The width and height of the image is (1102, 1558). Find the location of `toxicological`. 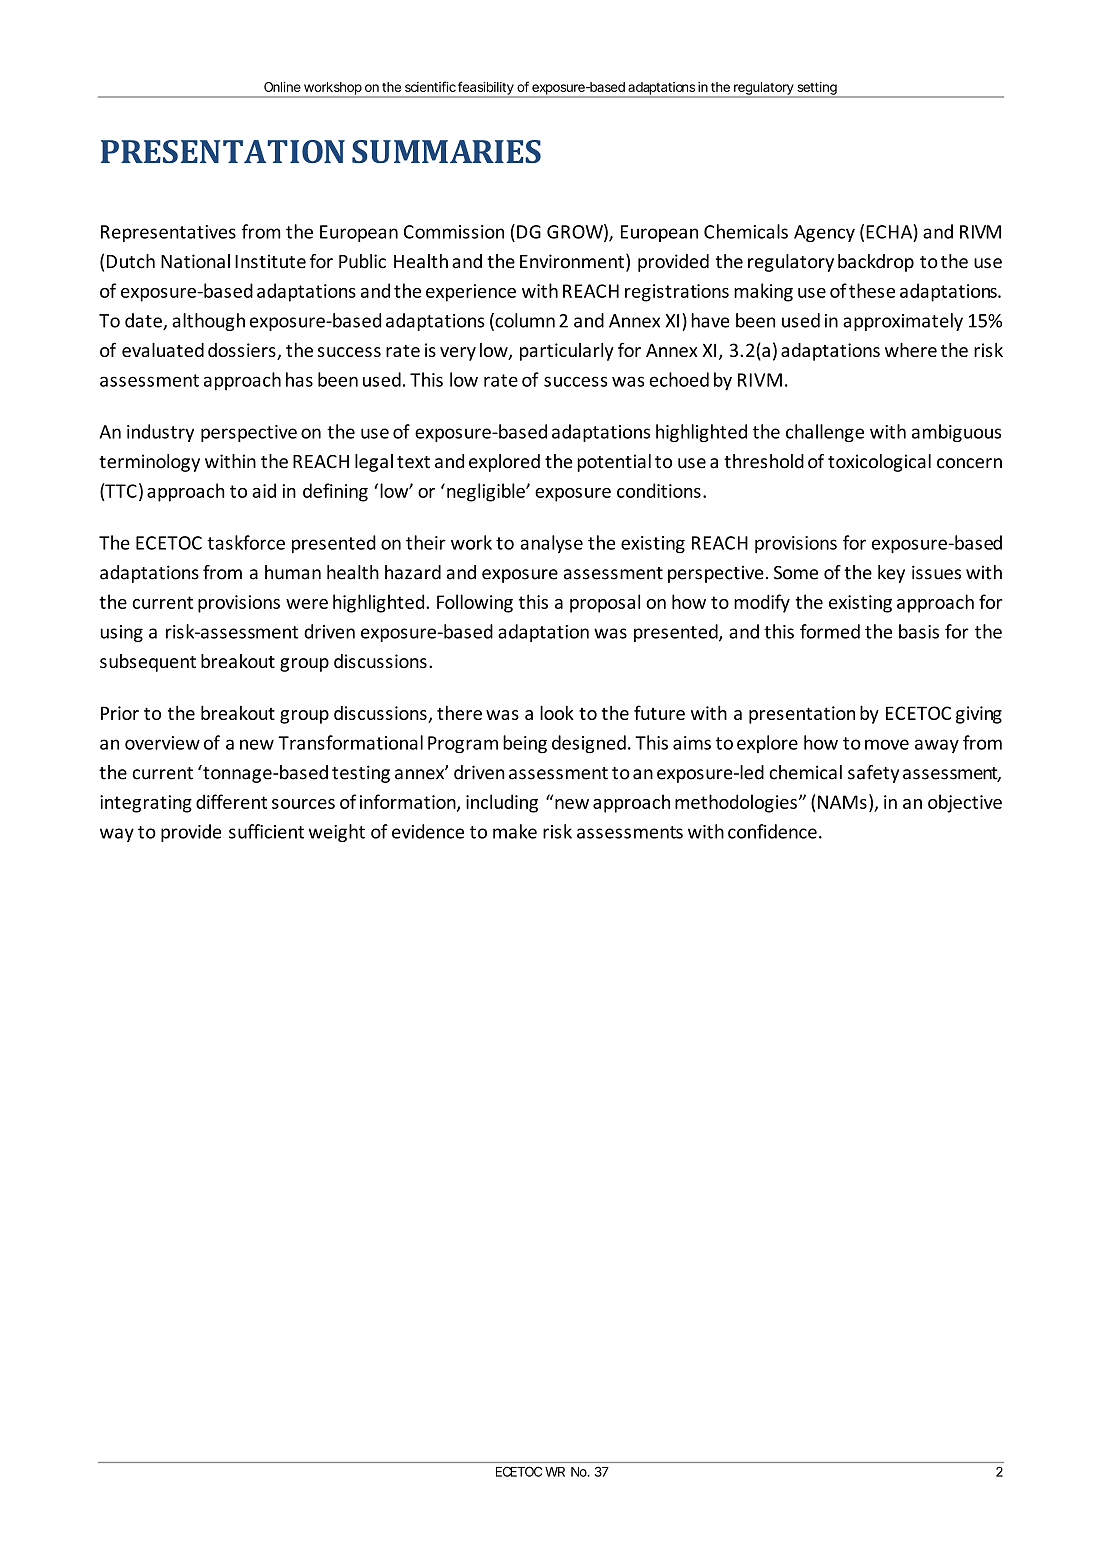

toxicological is located at coordinates (879, 463).
